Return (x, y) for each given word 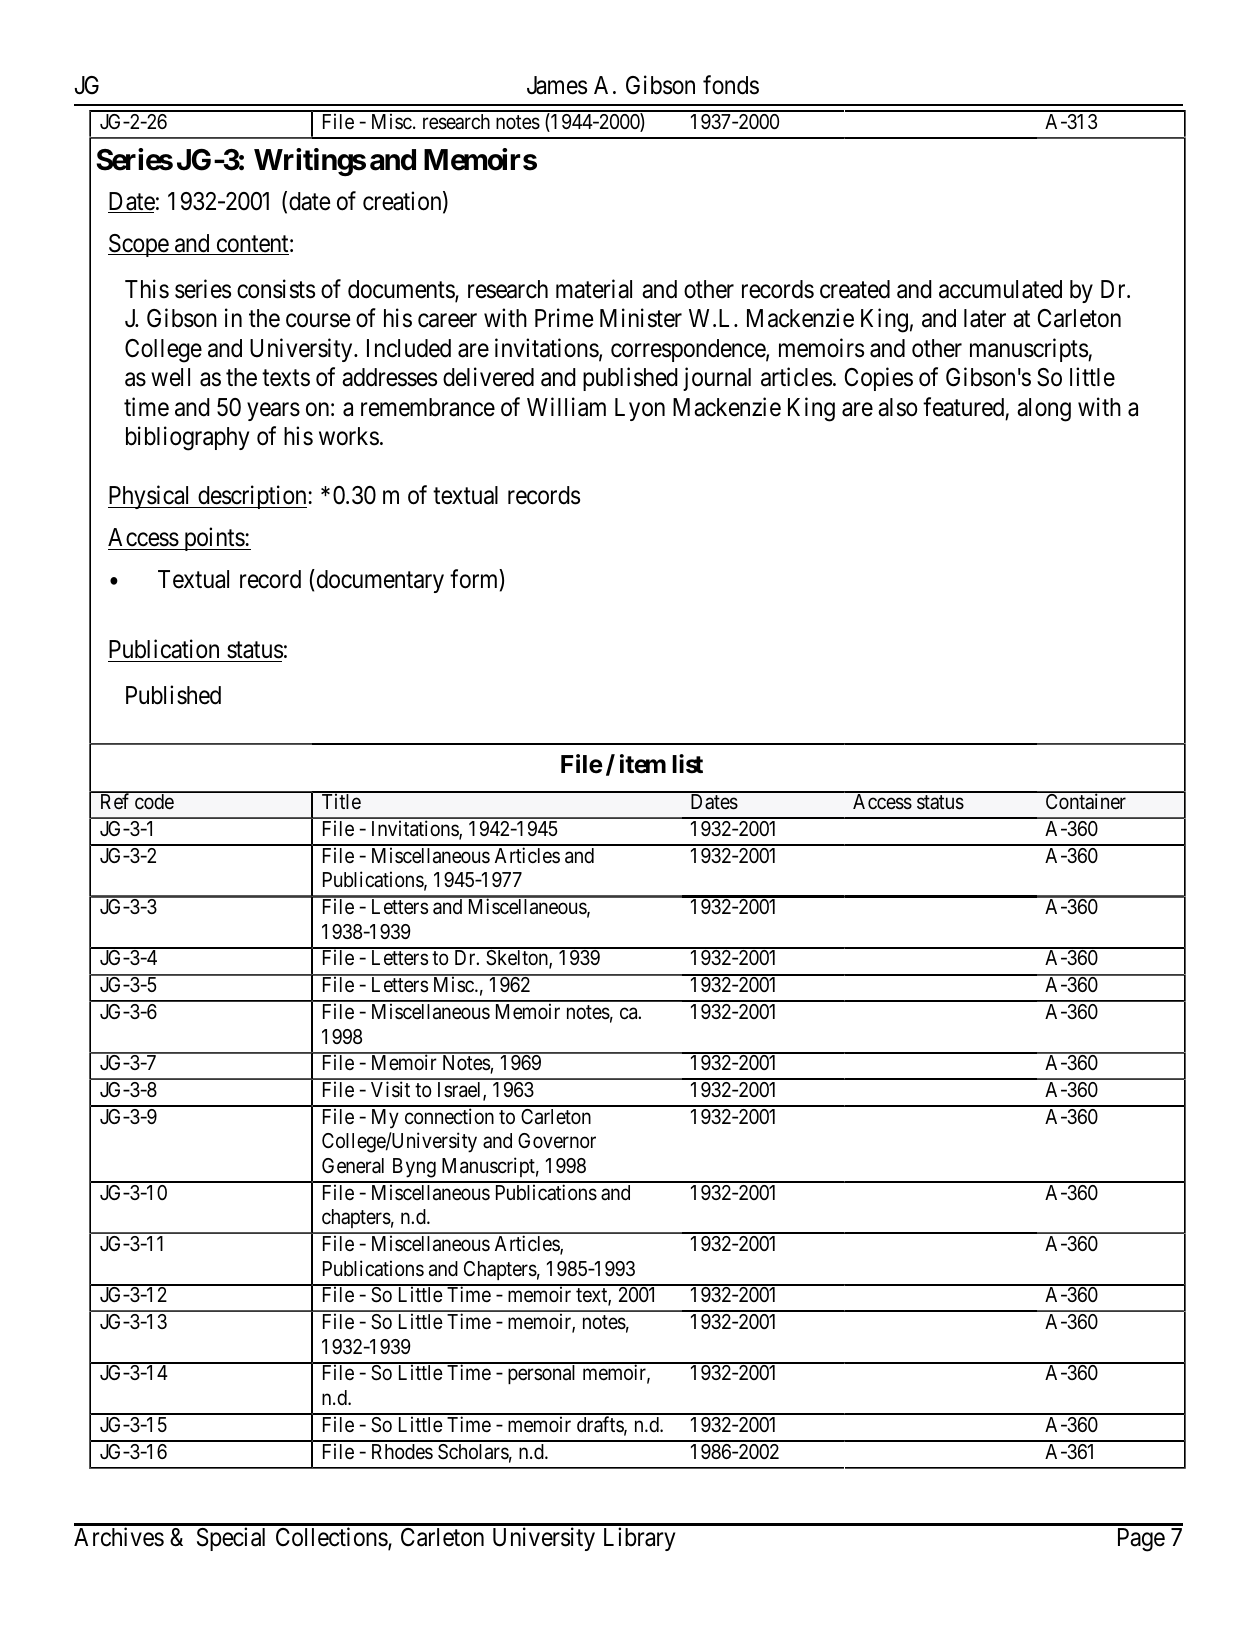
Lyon (640, 409)
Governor (557, 1141)
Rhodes (402, 1452)
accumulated (1000, 289)
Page (1141, 1540)
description (252, 497)
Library (639, 1539)
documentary (379, 581)
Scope (139, 245)
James (557, 85)
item (643, 764)
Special (231, 1539)
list (687, 764)
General (353, 1166)
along (1044, 410)
